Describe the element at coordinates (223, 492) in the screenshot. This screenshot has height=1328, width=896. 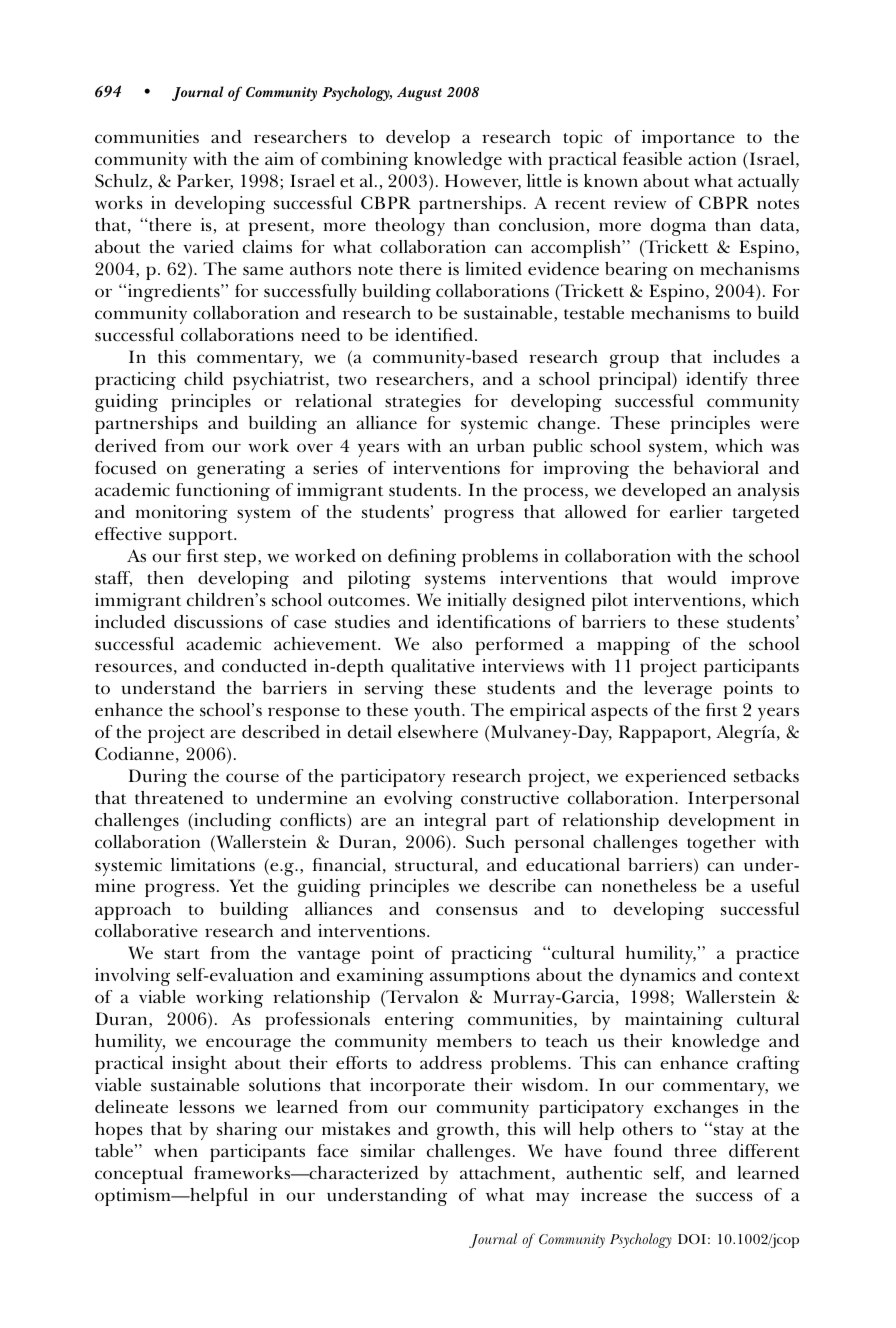
I see `functioning` at that location.
